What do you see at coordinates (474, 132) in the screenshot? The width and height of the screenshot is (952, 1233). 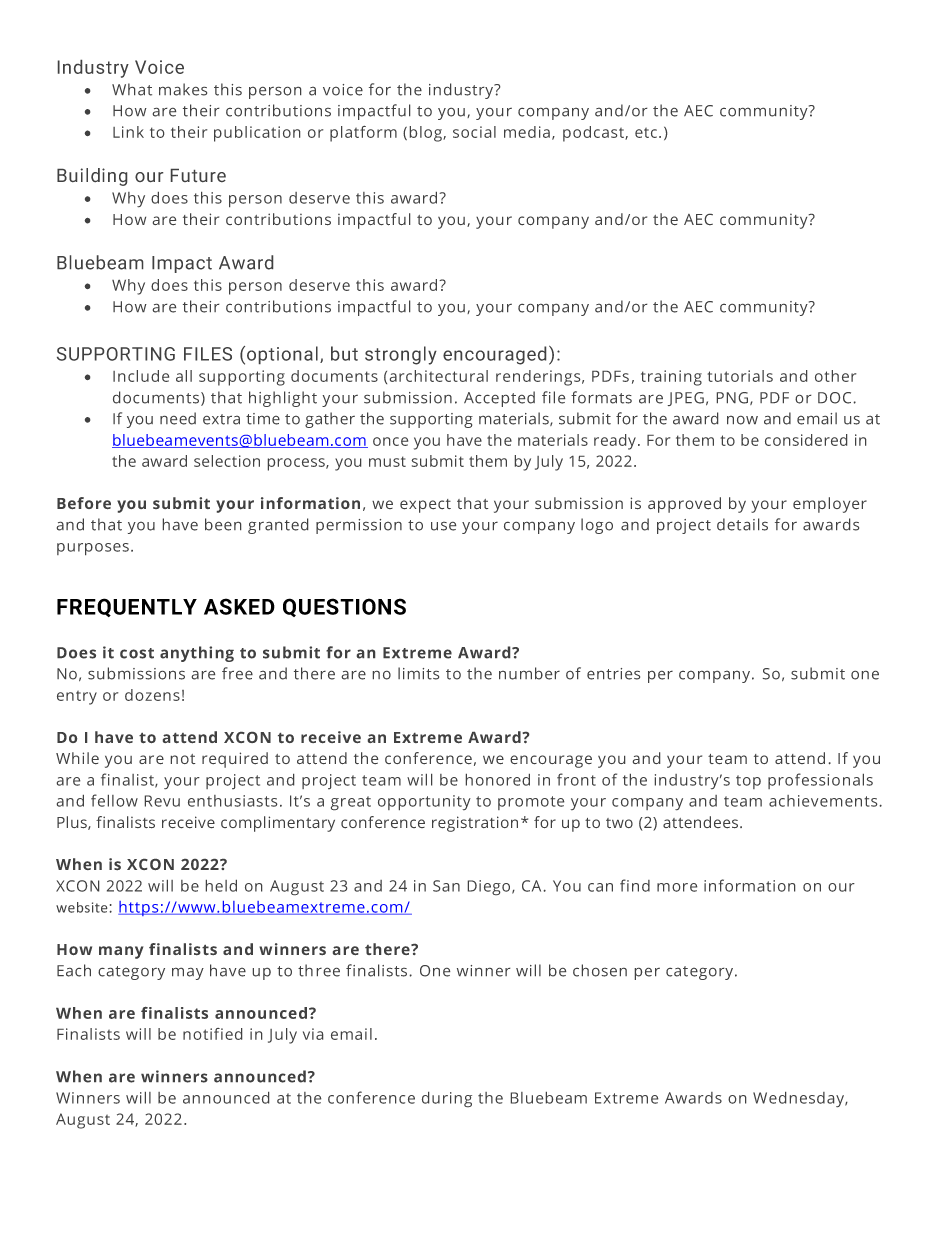 I see `social` at bounding box center [474, 132].
